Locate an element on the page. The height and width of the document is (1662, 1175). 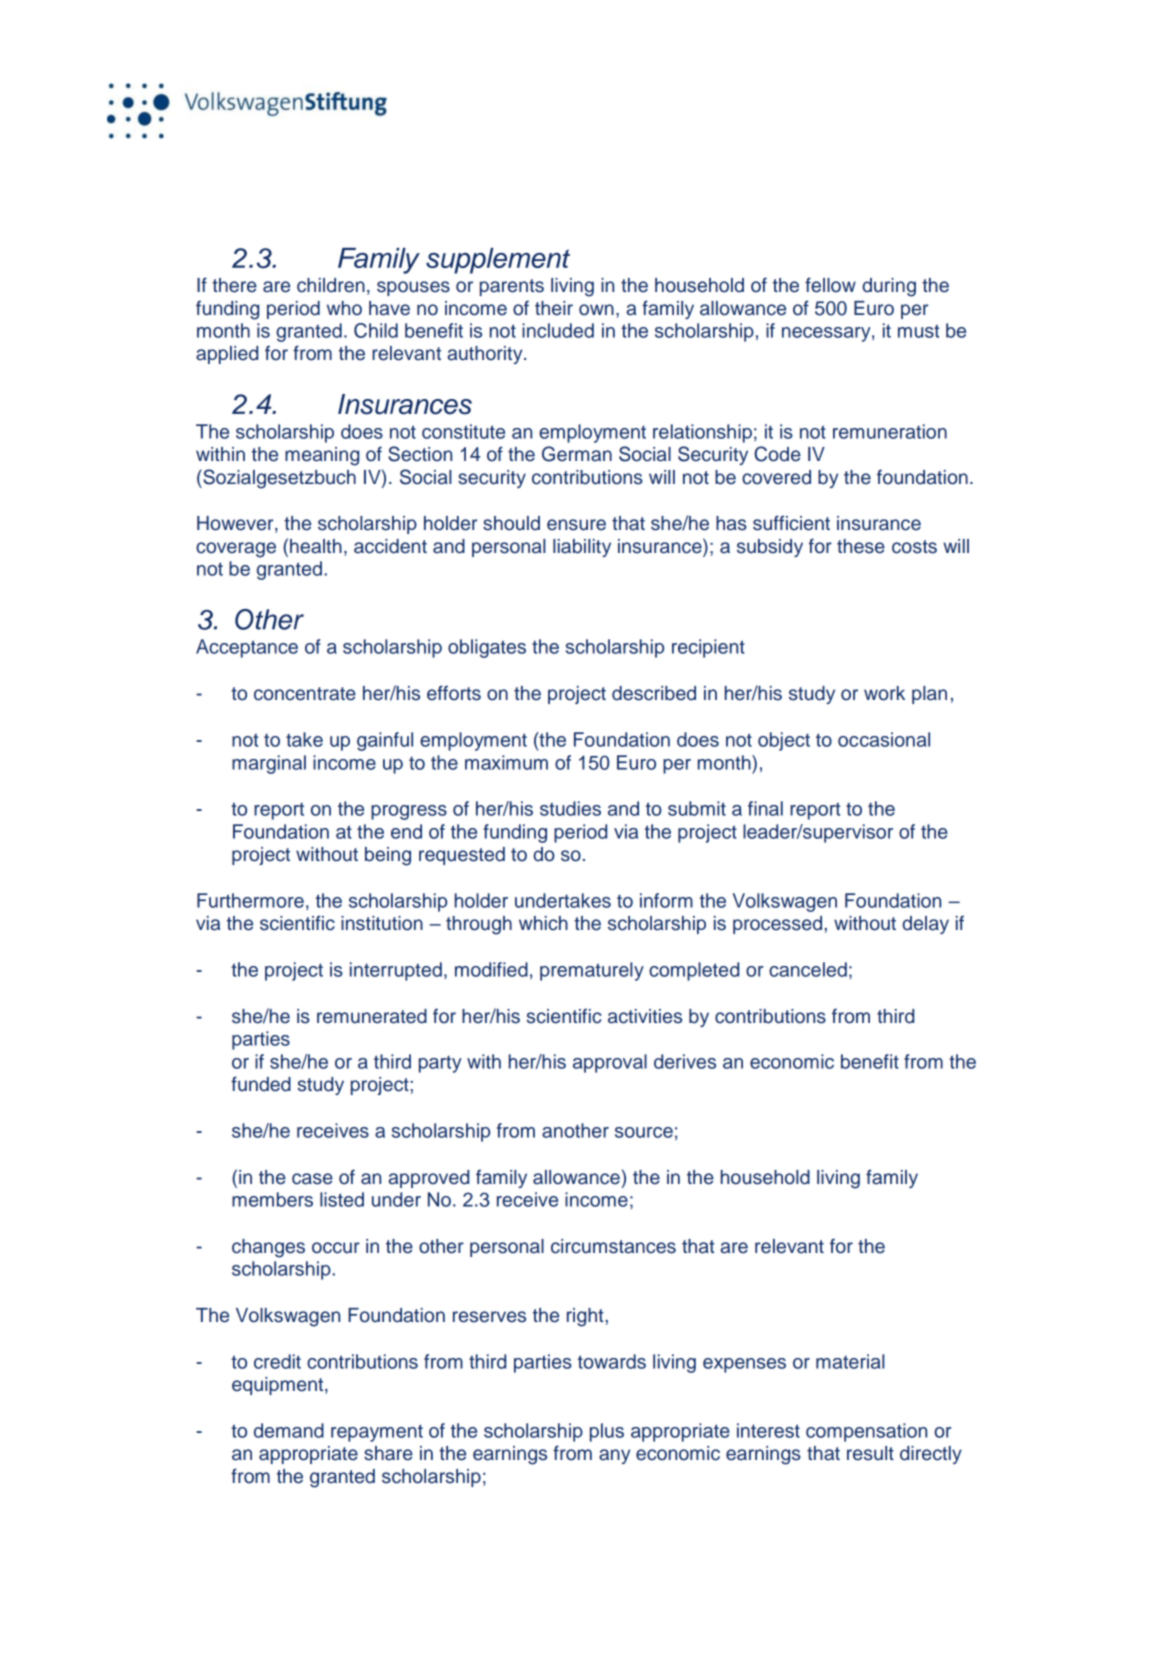
who is located at coordinates (344, 308).
